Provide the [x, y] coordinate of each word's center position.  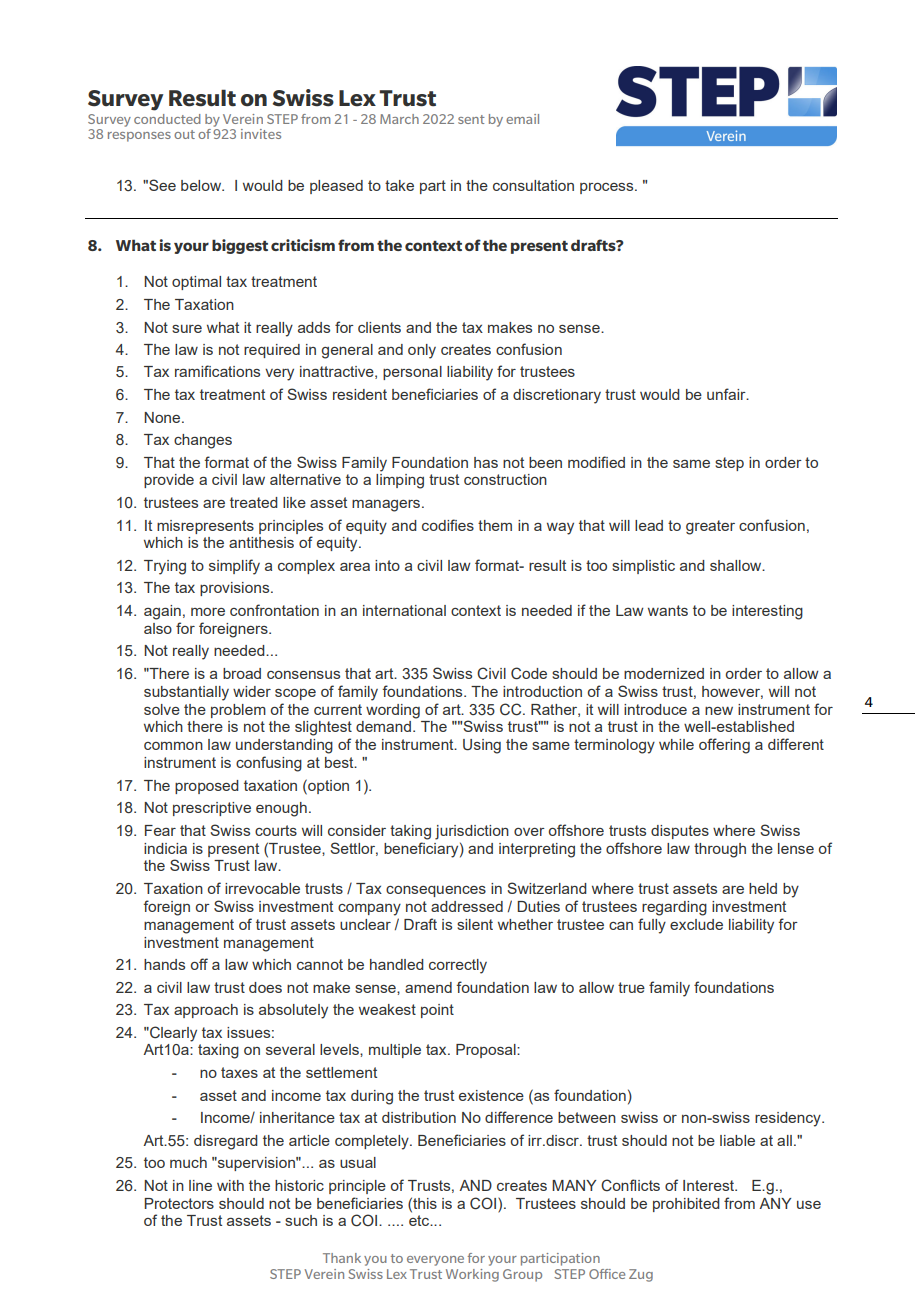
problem [238, 711]
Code [529, 673]
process [608, 188]
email [522, 119]
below [202, 185]
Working [472, 1275]
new [719, 711]
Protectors [179, 1203]
